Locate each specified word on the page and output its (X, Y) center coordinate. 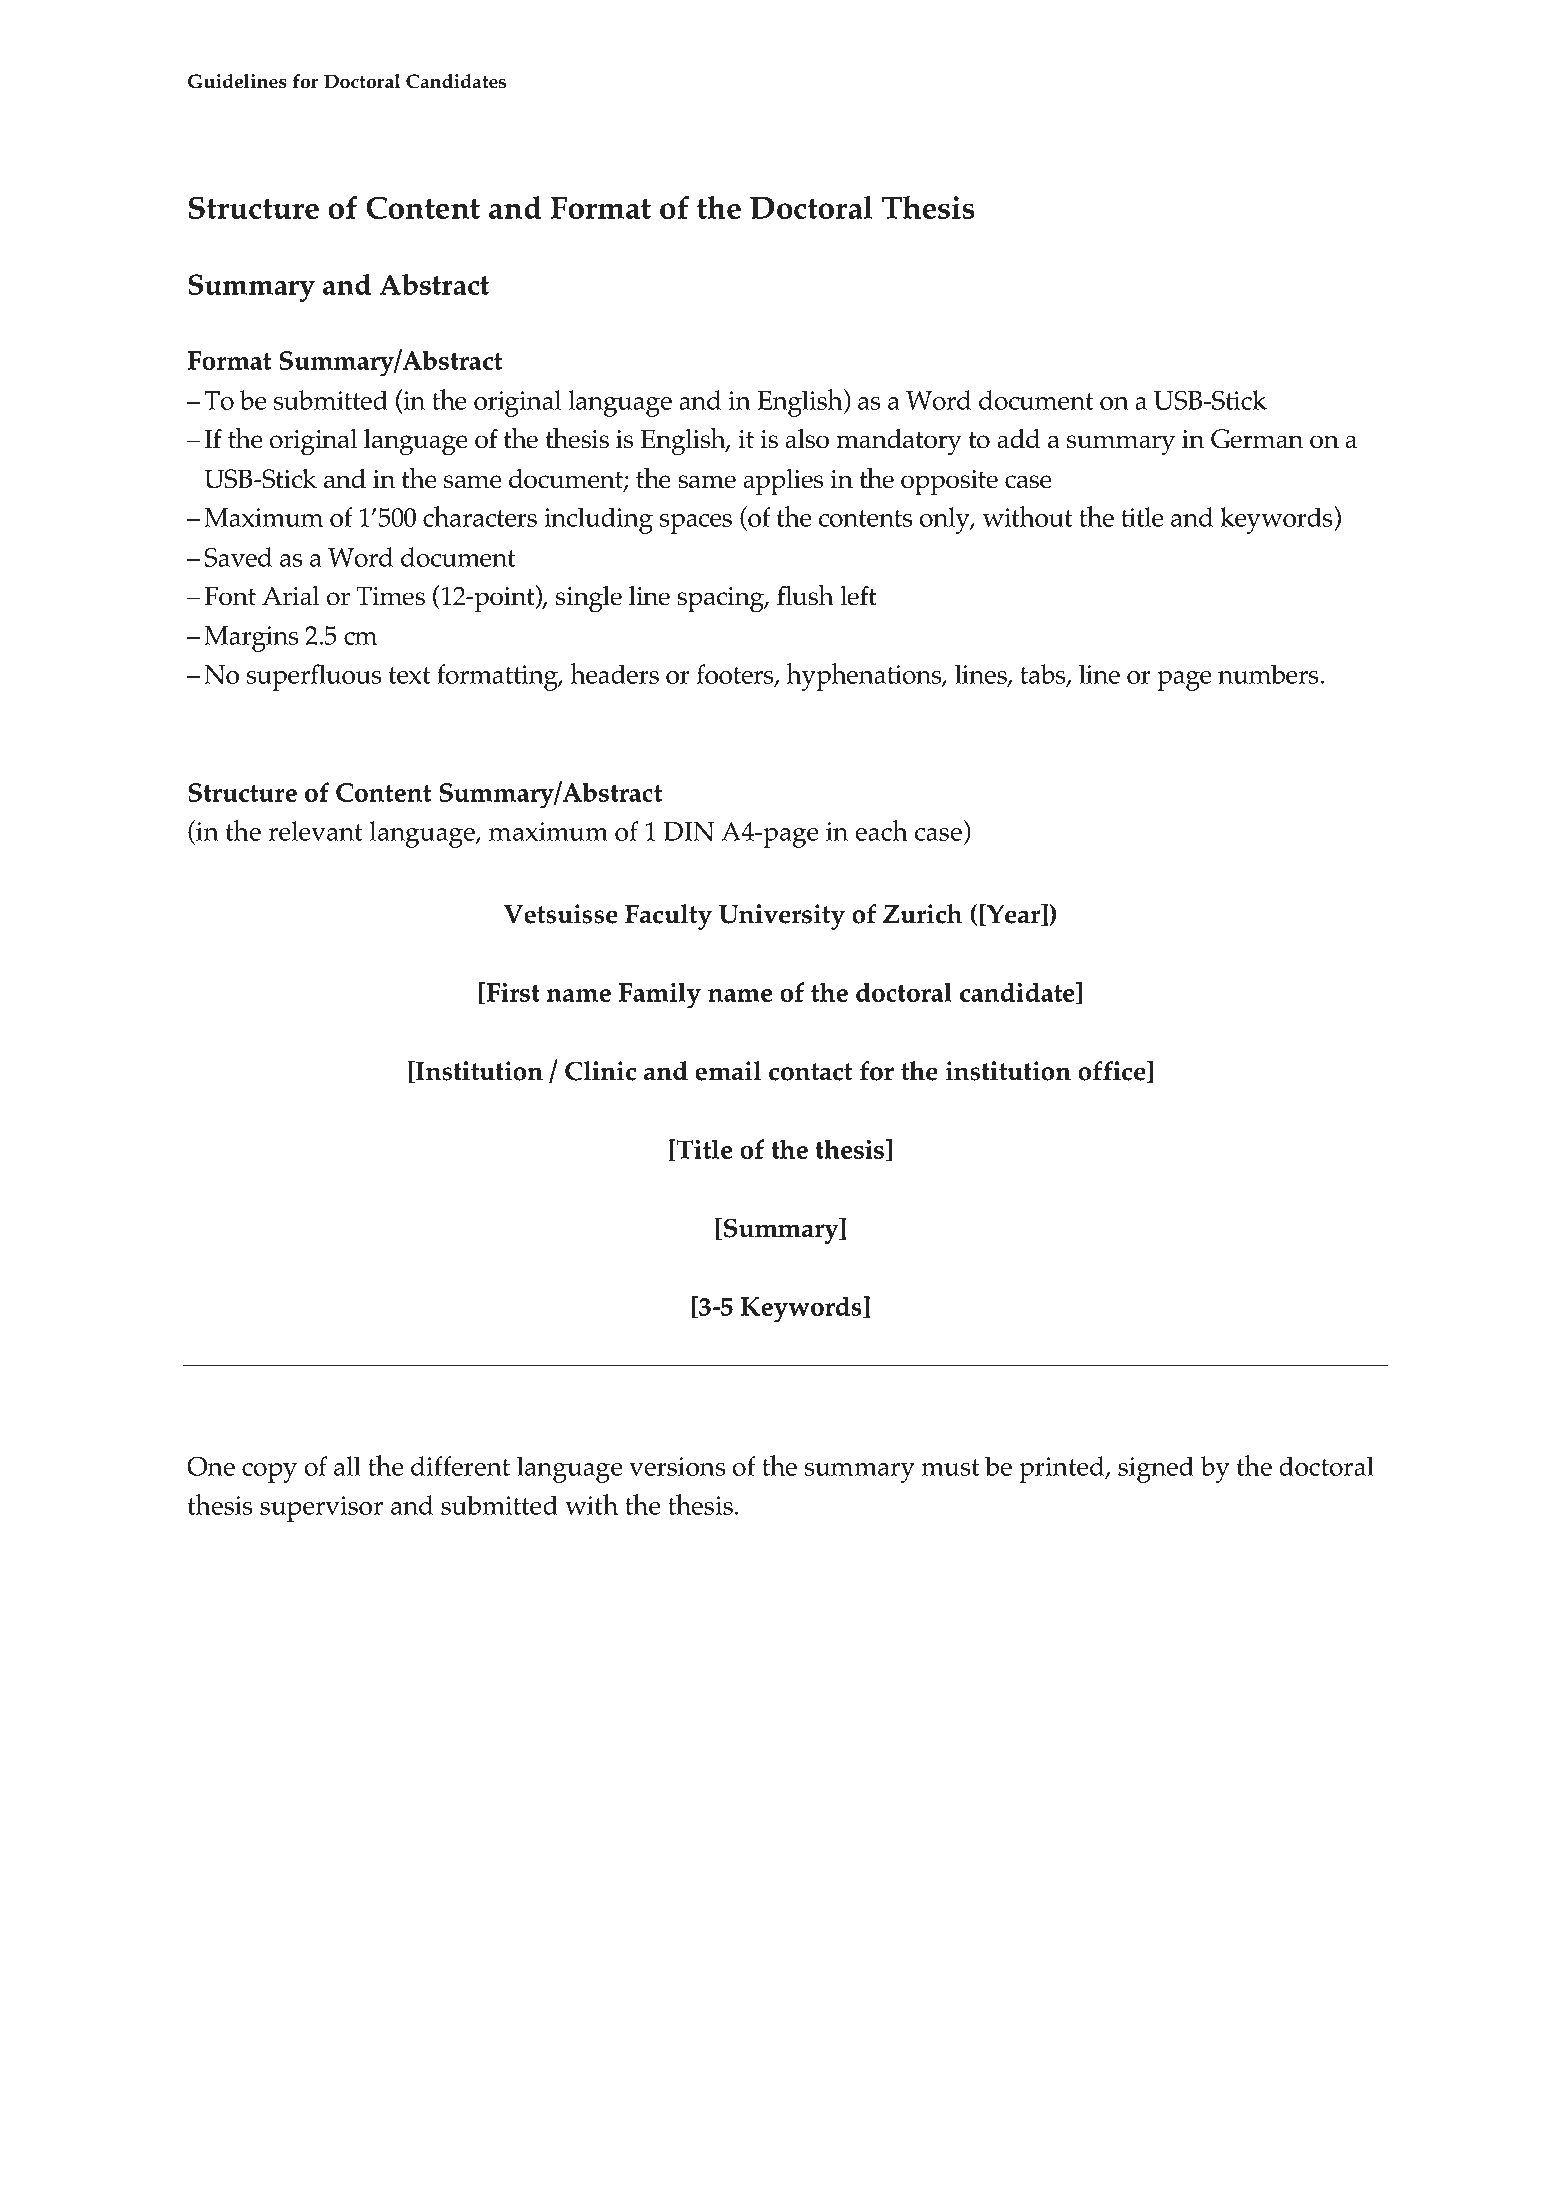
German (1257, 439)
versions (677, 1466)
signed (1156, 1469)
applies (783, 482)
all (347, 1466)
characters (480, 516)
